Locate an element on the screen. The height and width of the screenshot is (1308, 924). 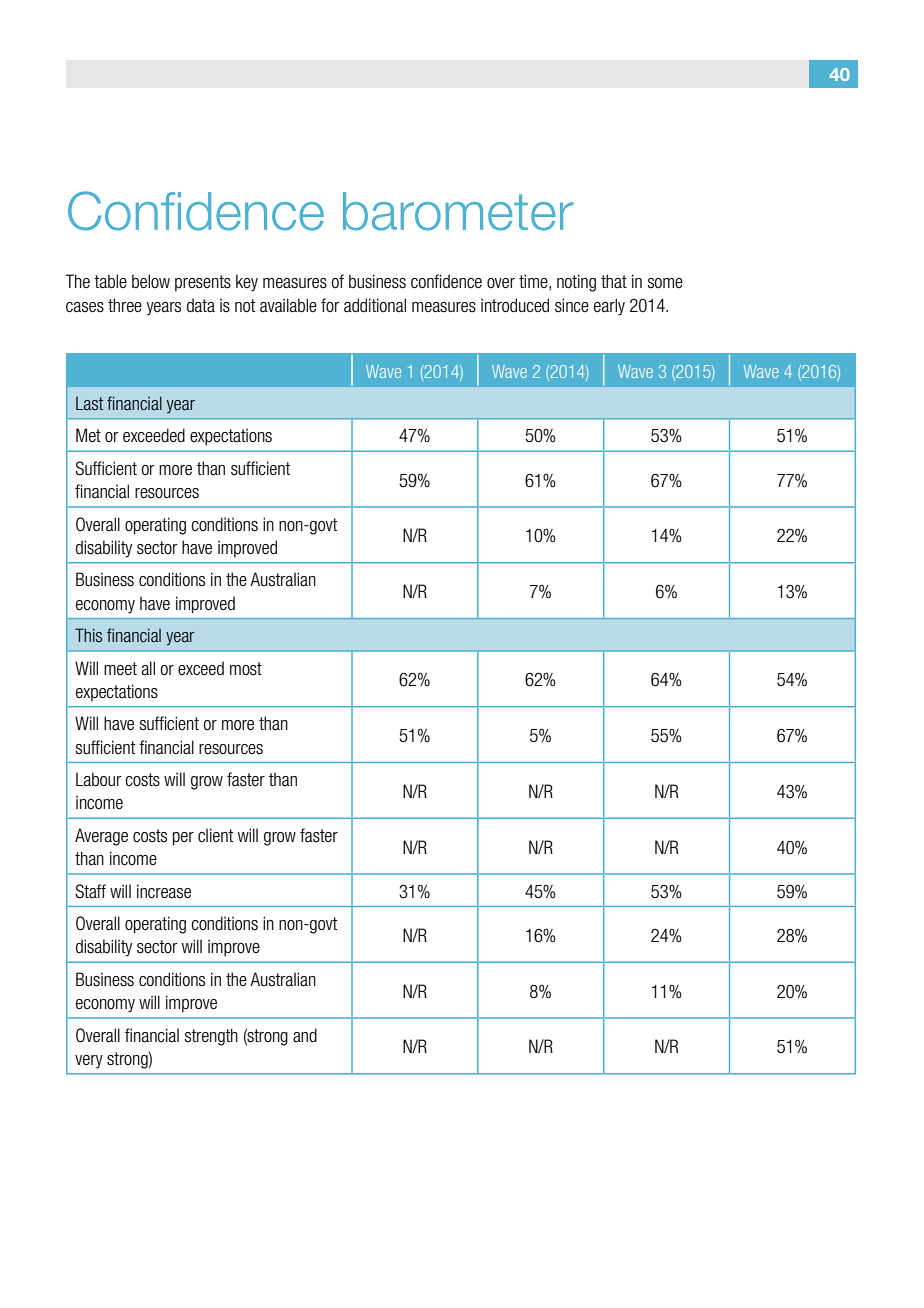
barometer is located at coordinates (458, 211).
